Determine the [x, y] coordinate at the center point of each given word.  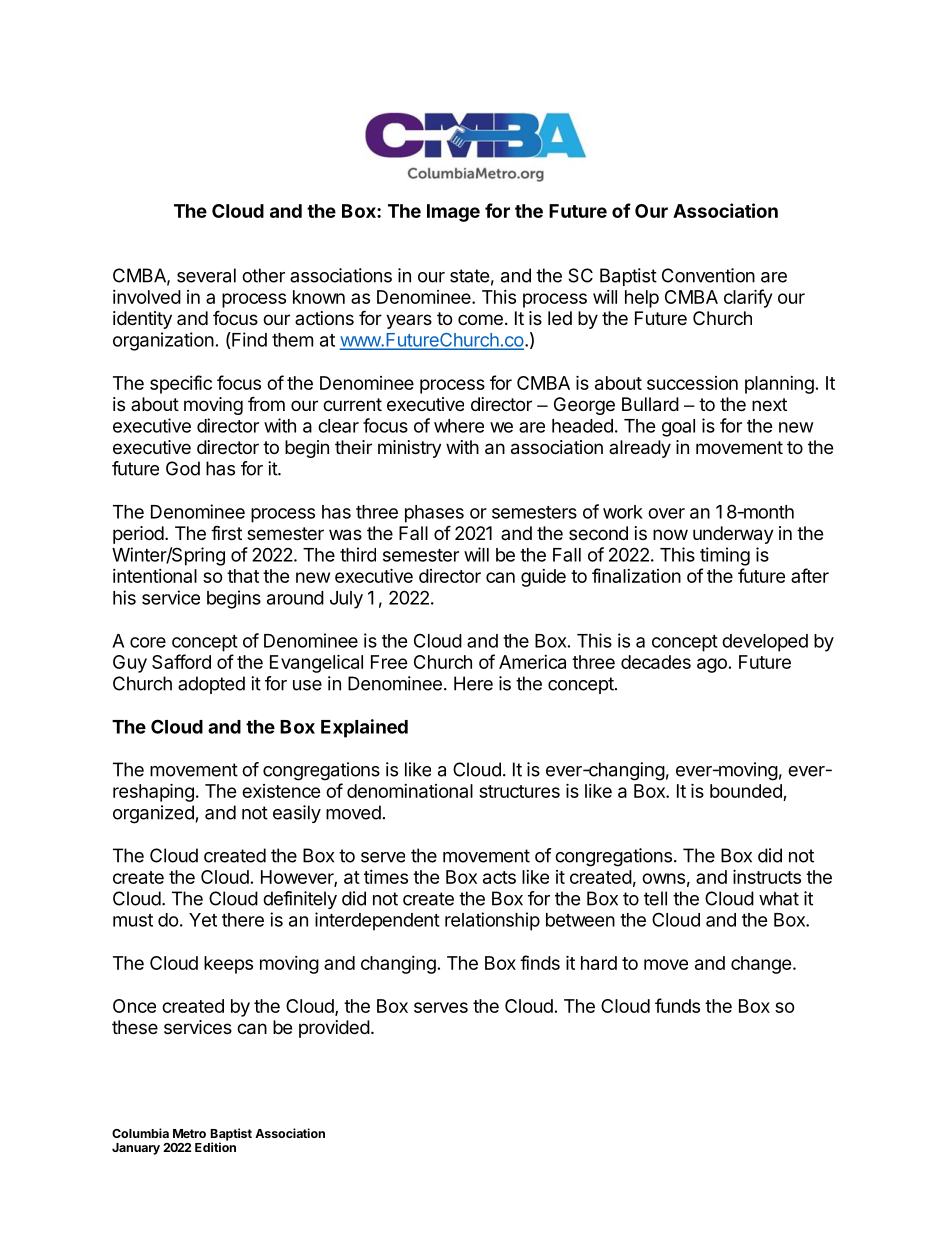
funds [677, 1005]
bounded [746, 791]
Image [453, 213]
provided [334, 1029]
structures [519, 791]
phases [434, 514]
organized [153, 814]
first [226, 532]
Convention [708, 275]
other [263, 275]
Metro [189, 1133]
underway [733, 535]
